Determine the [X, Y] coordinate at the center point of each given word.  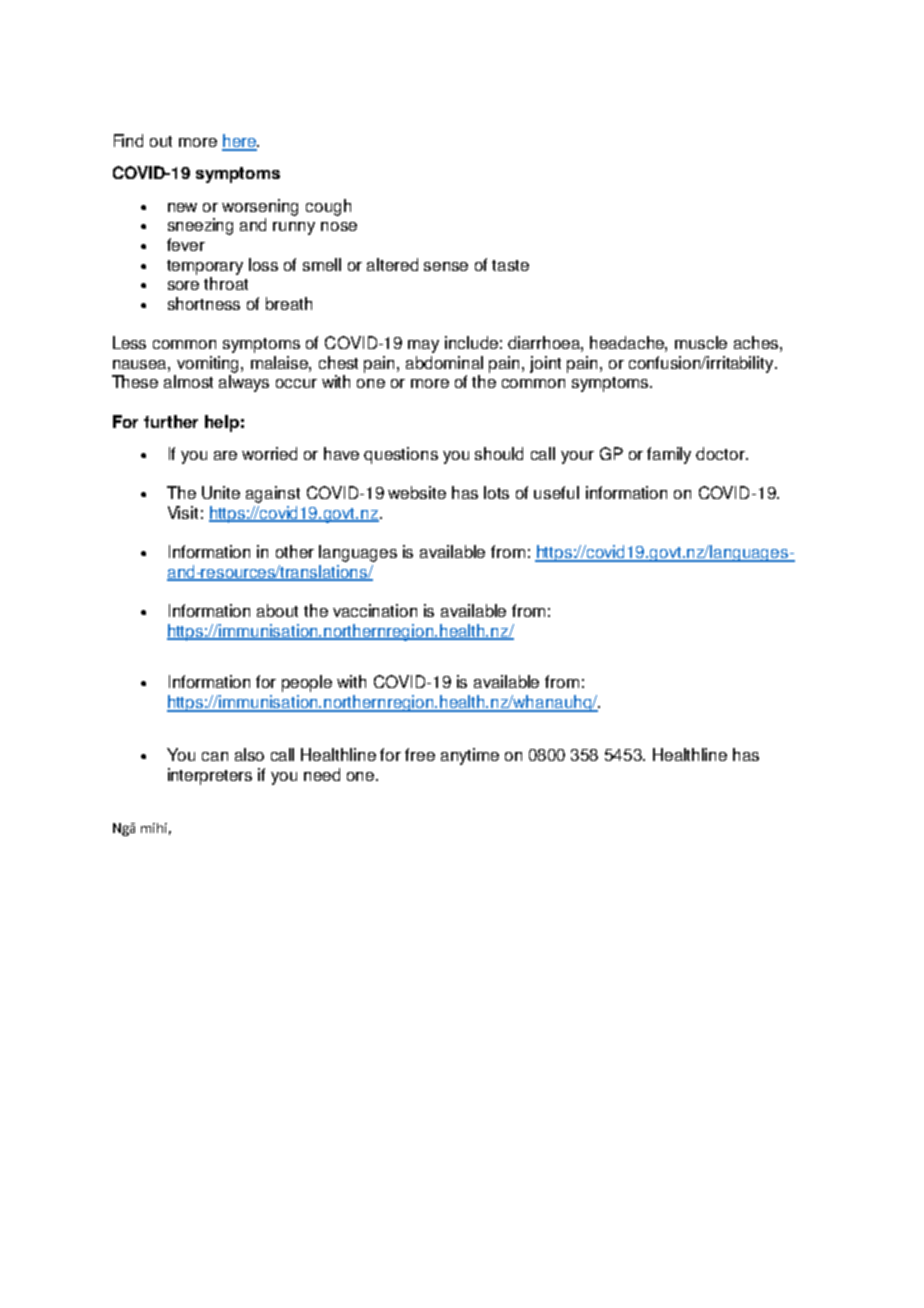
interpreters [210, 776]
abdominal [444, 362]
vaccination [375, 610]
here [240, 142]
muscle [701, 342]
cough [328, 207]
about [277, 610]
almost [188, 381]
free [420, 754]
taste [510, 265]
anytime [470, 756]
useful [556, 492]
